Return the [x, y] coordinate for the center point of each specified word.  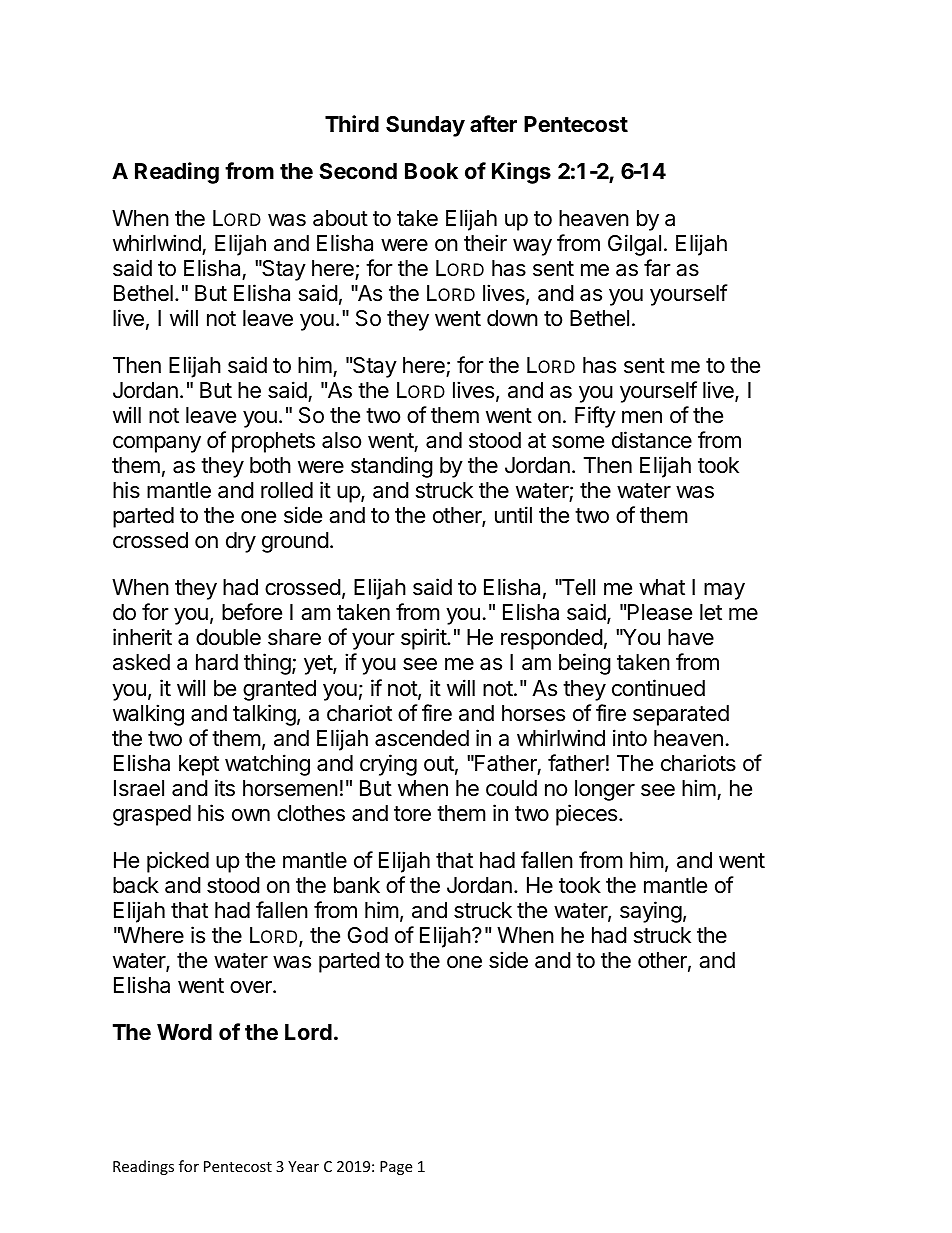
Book [431, 171]
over [252, 987]
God [368, 935]
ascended [422, 738]
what [662, 587]
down [512, 318]
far [657, 268]
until [513, 514]
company [157, 444]
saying [651, 912]
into [630, 738]
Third [352, 123]
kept [199, 765]
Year [303, 1166]
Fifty [595, 417]
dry [241, 542]
